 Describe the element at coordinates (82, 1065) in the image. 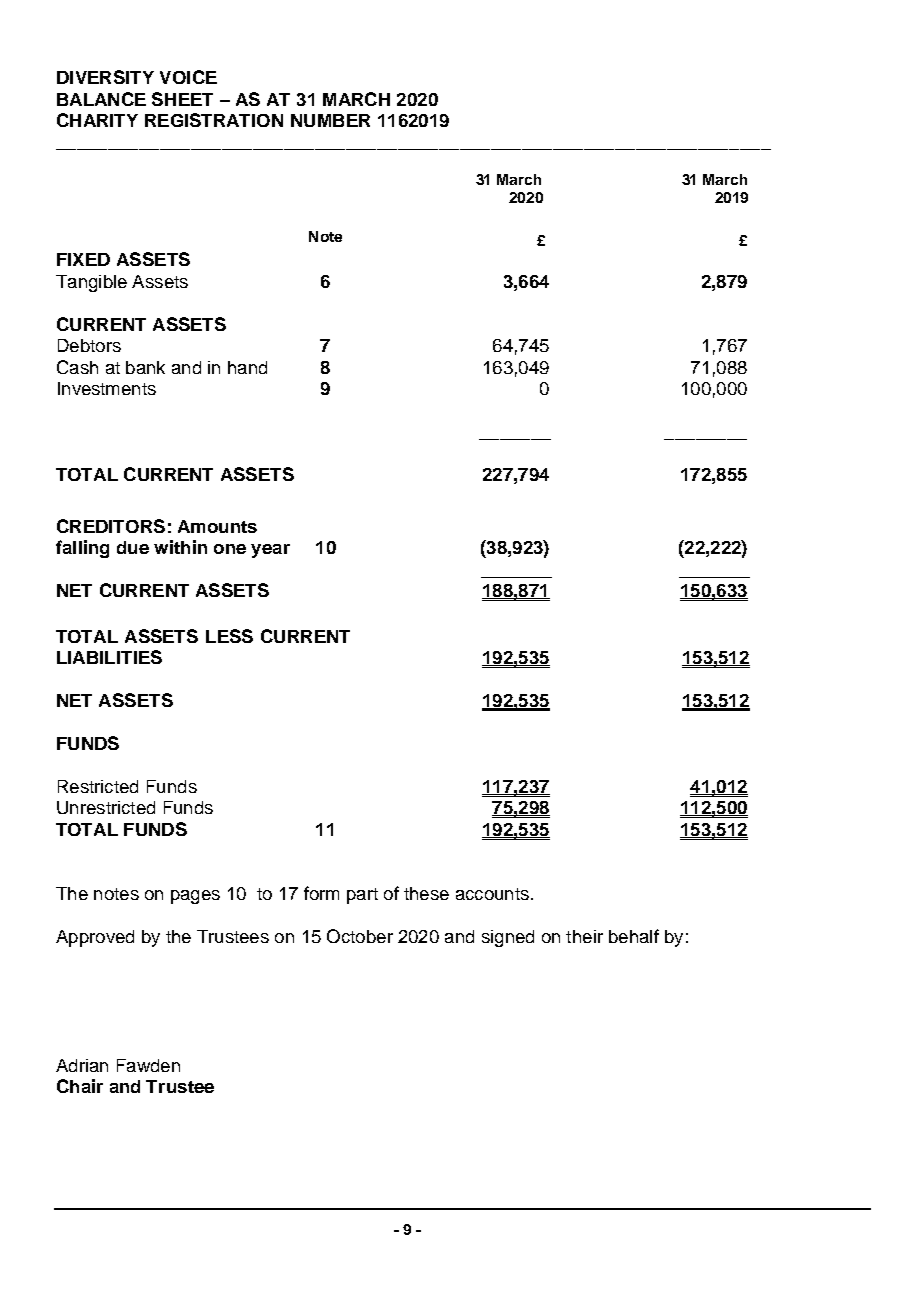

I see `Adrian` at that location.
